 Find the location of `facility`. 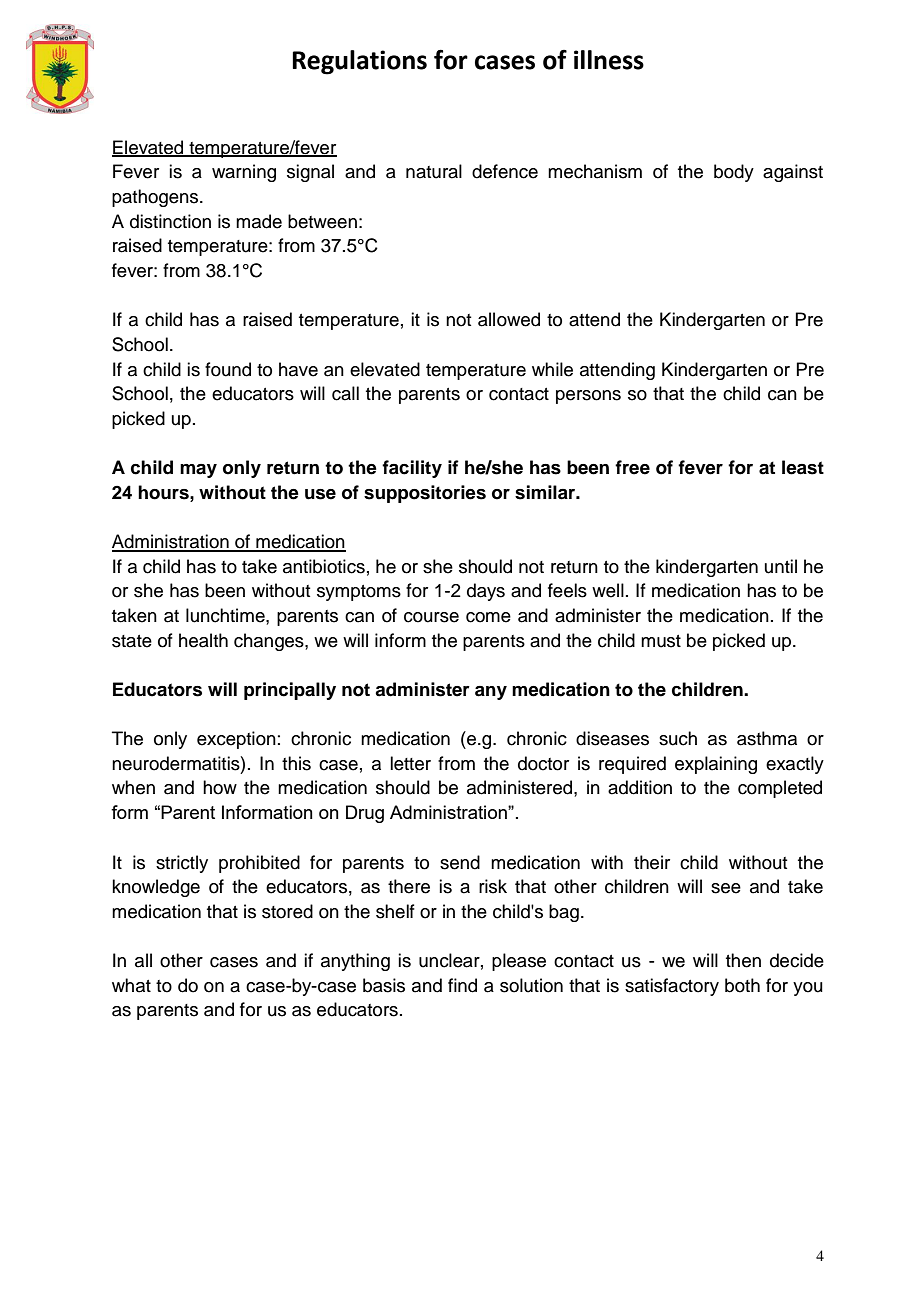

facility is located at coordinates (412, 469).
